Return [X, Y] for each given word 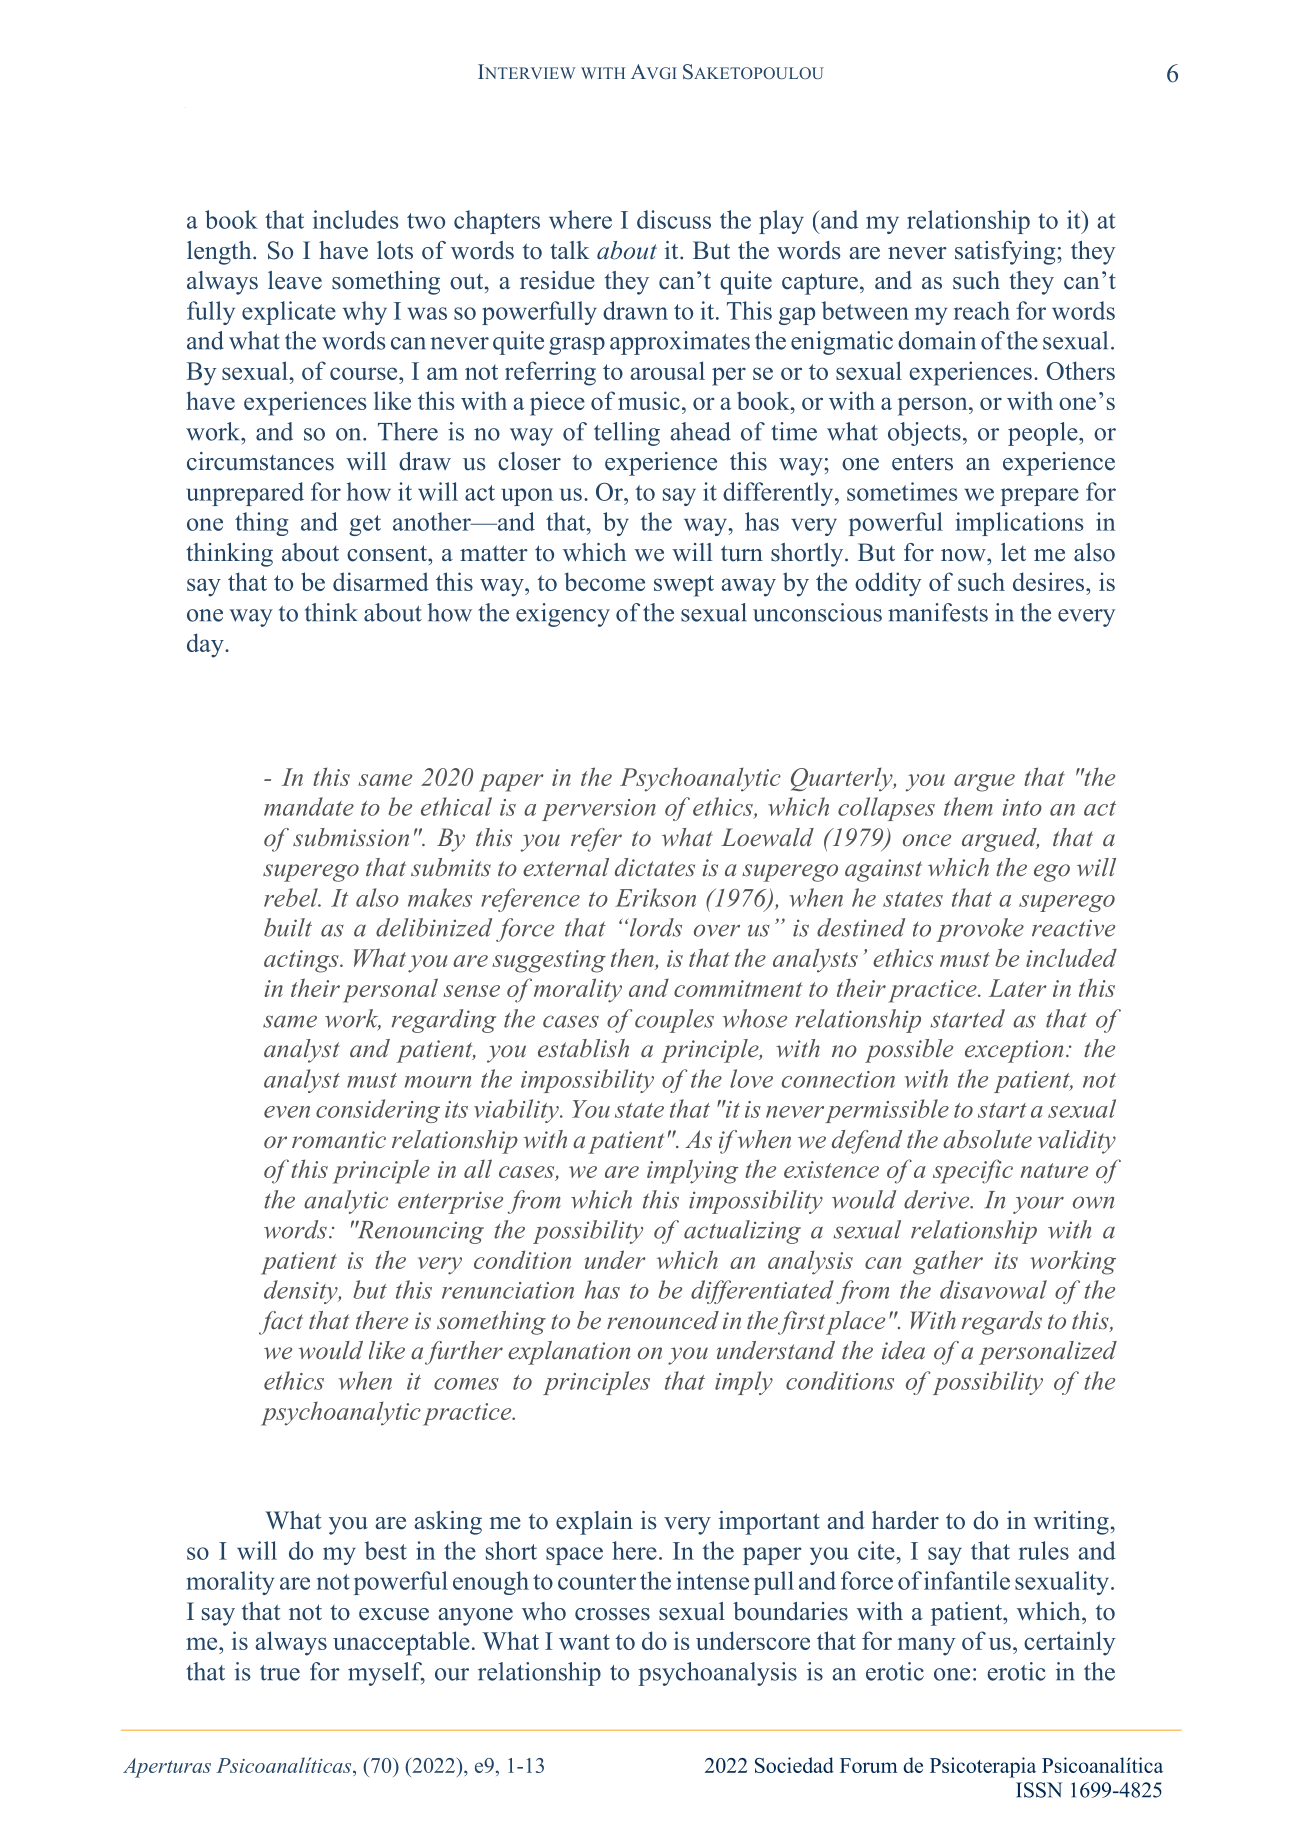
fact [281, 1323]
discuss [674, 219]
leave [295, 280]
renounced [663, 1320]
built [288, 927]
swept [684, 586]
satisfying [1006, 253]
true [280, 1673]
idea [903, 1350]
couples [674, 1021]
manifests [938, 612]
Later [1018, 988]
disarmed [381, 581]
